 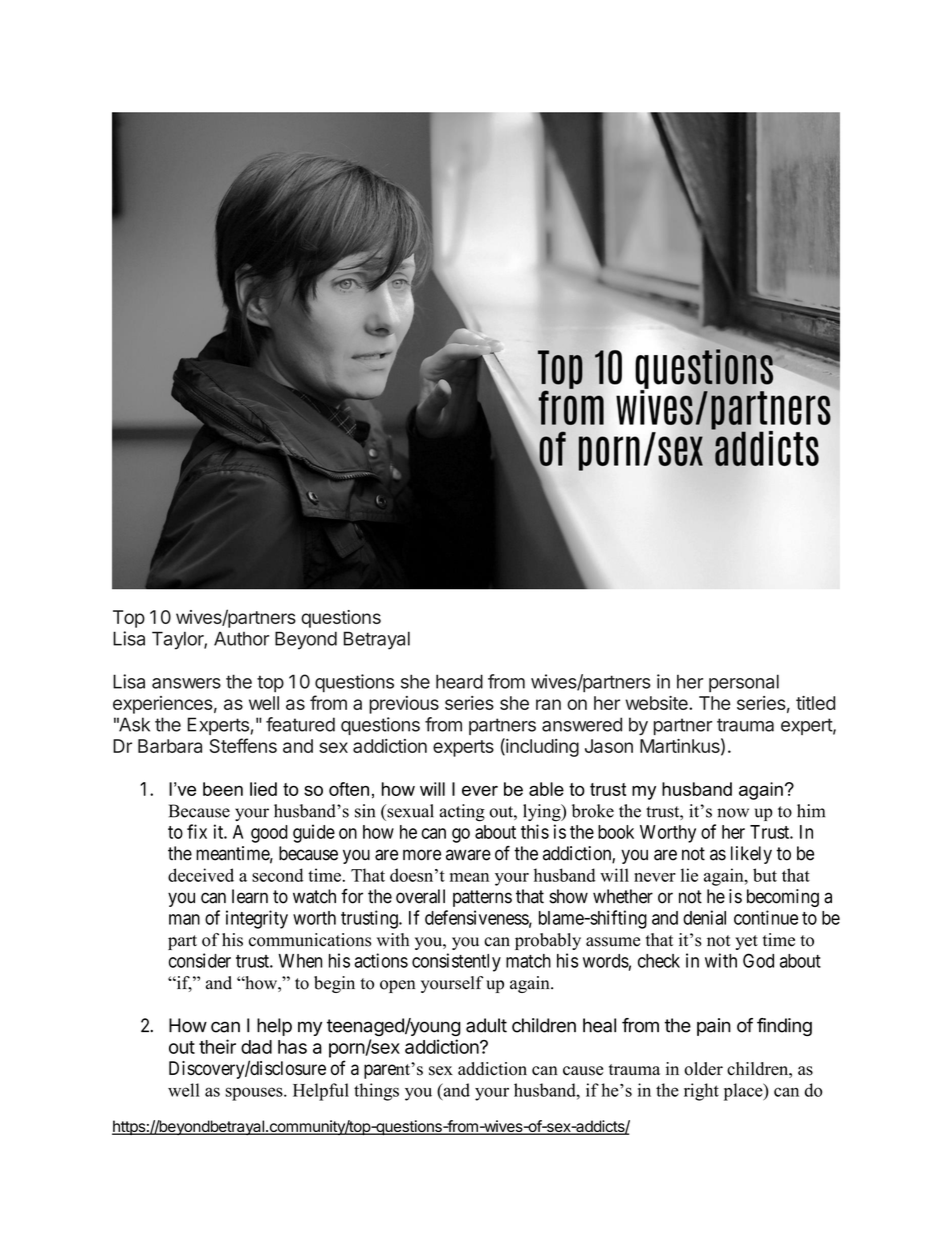 What do you see at coordinates (257, 919) in the document?
I see `integrity` at bounding box center [257, 919].
